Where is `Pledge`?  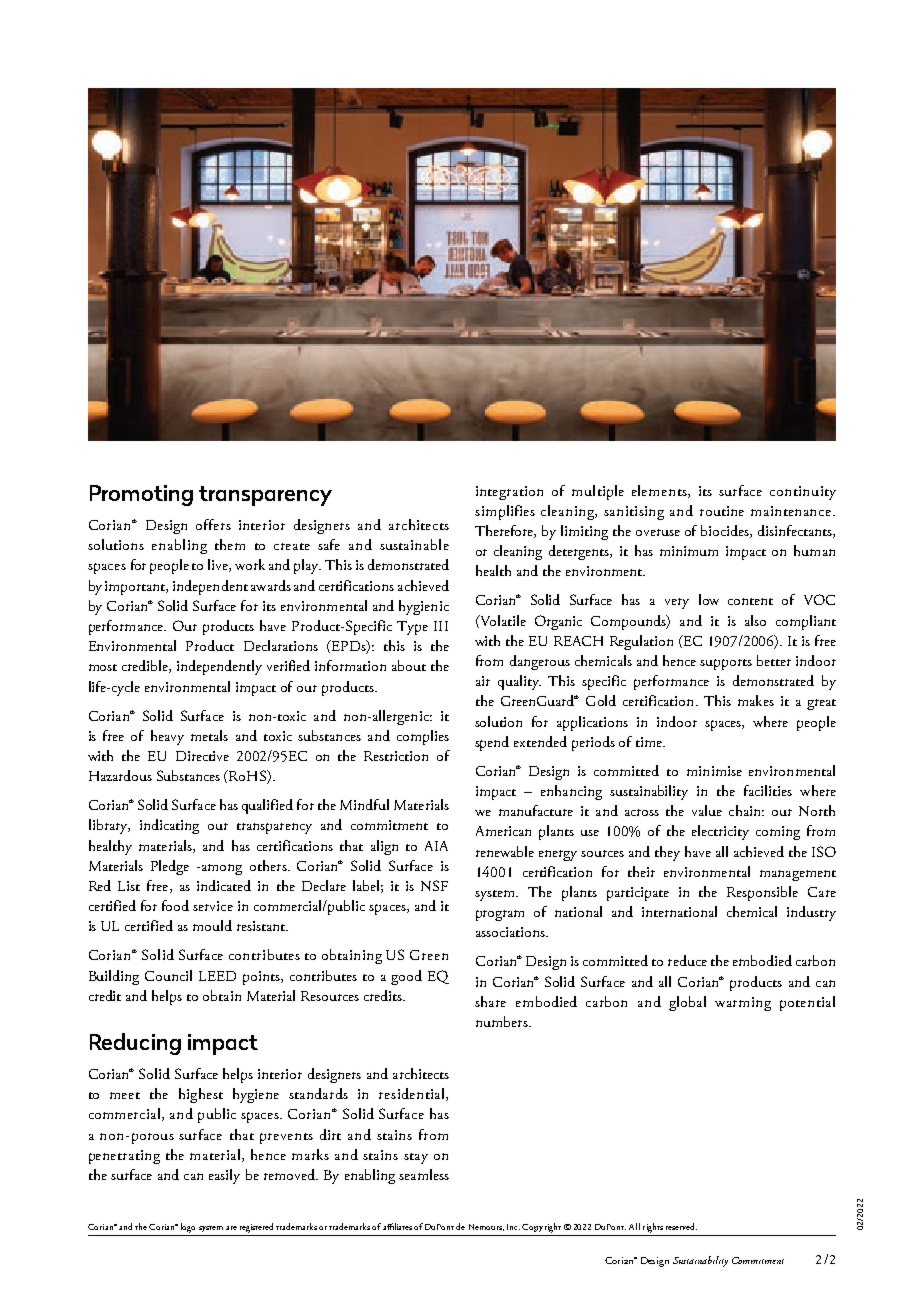 Pledge is located at coordinates (170, 867).
